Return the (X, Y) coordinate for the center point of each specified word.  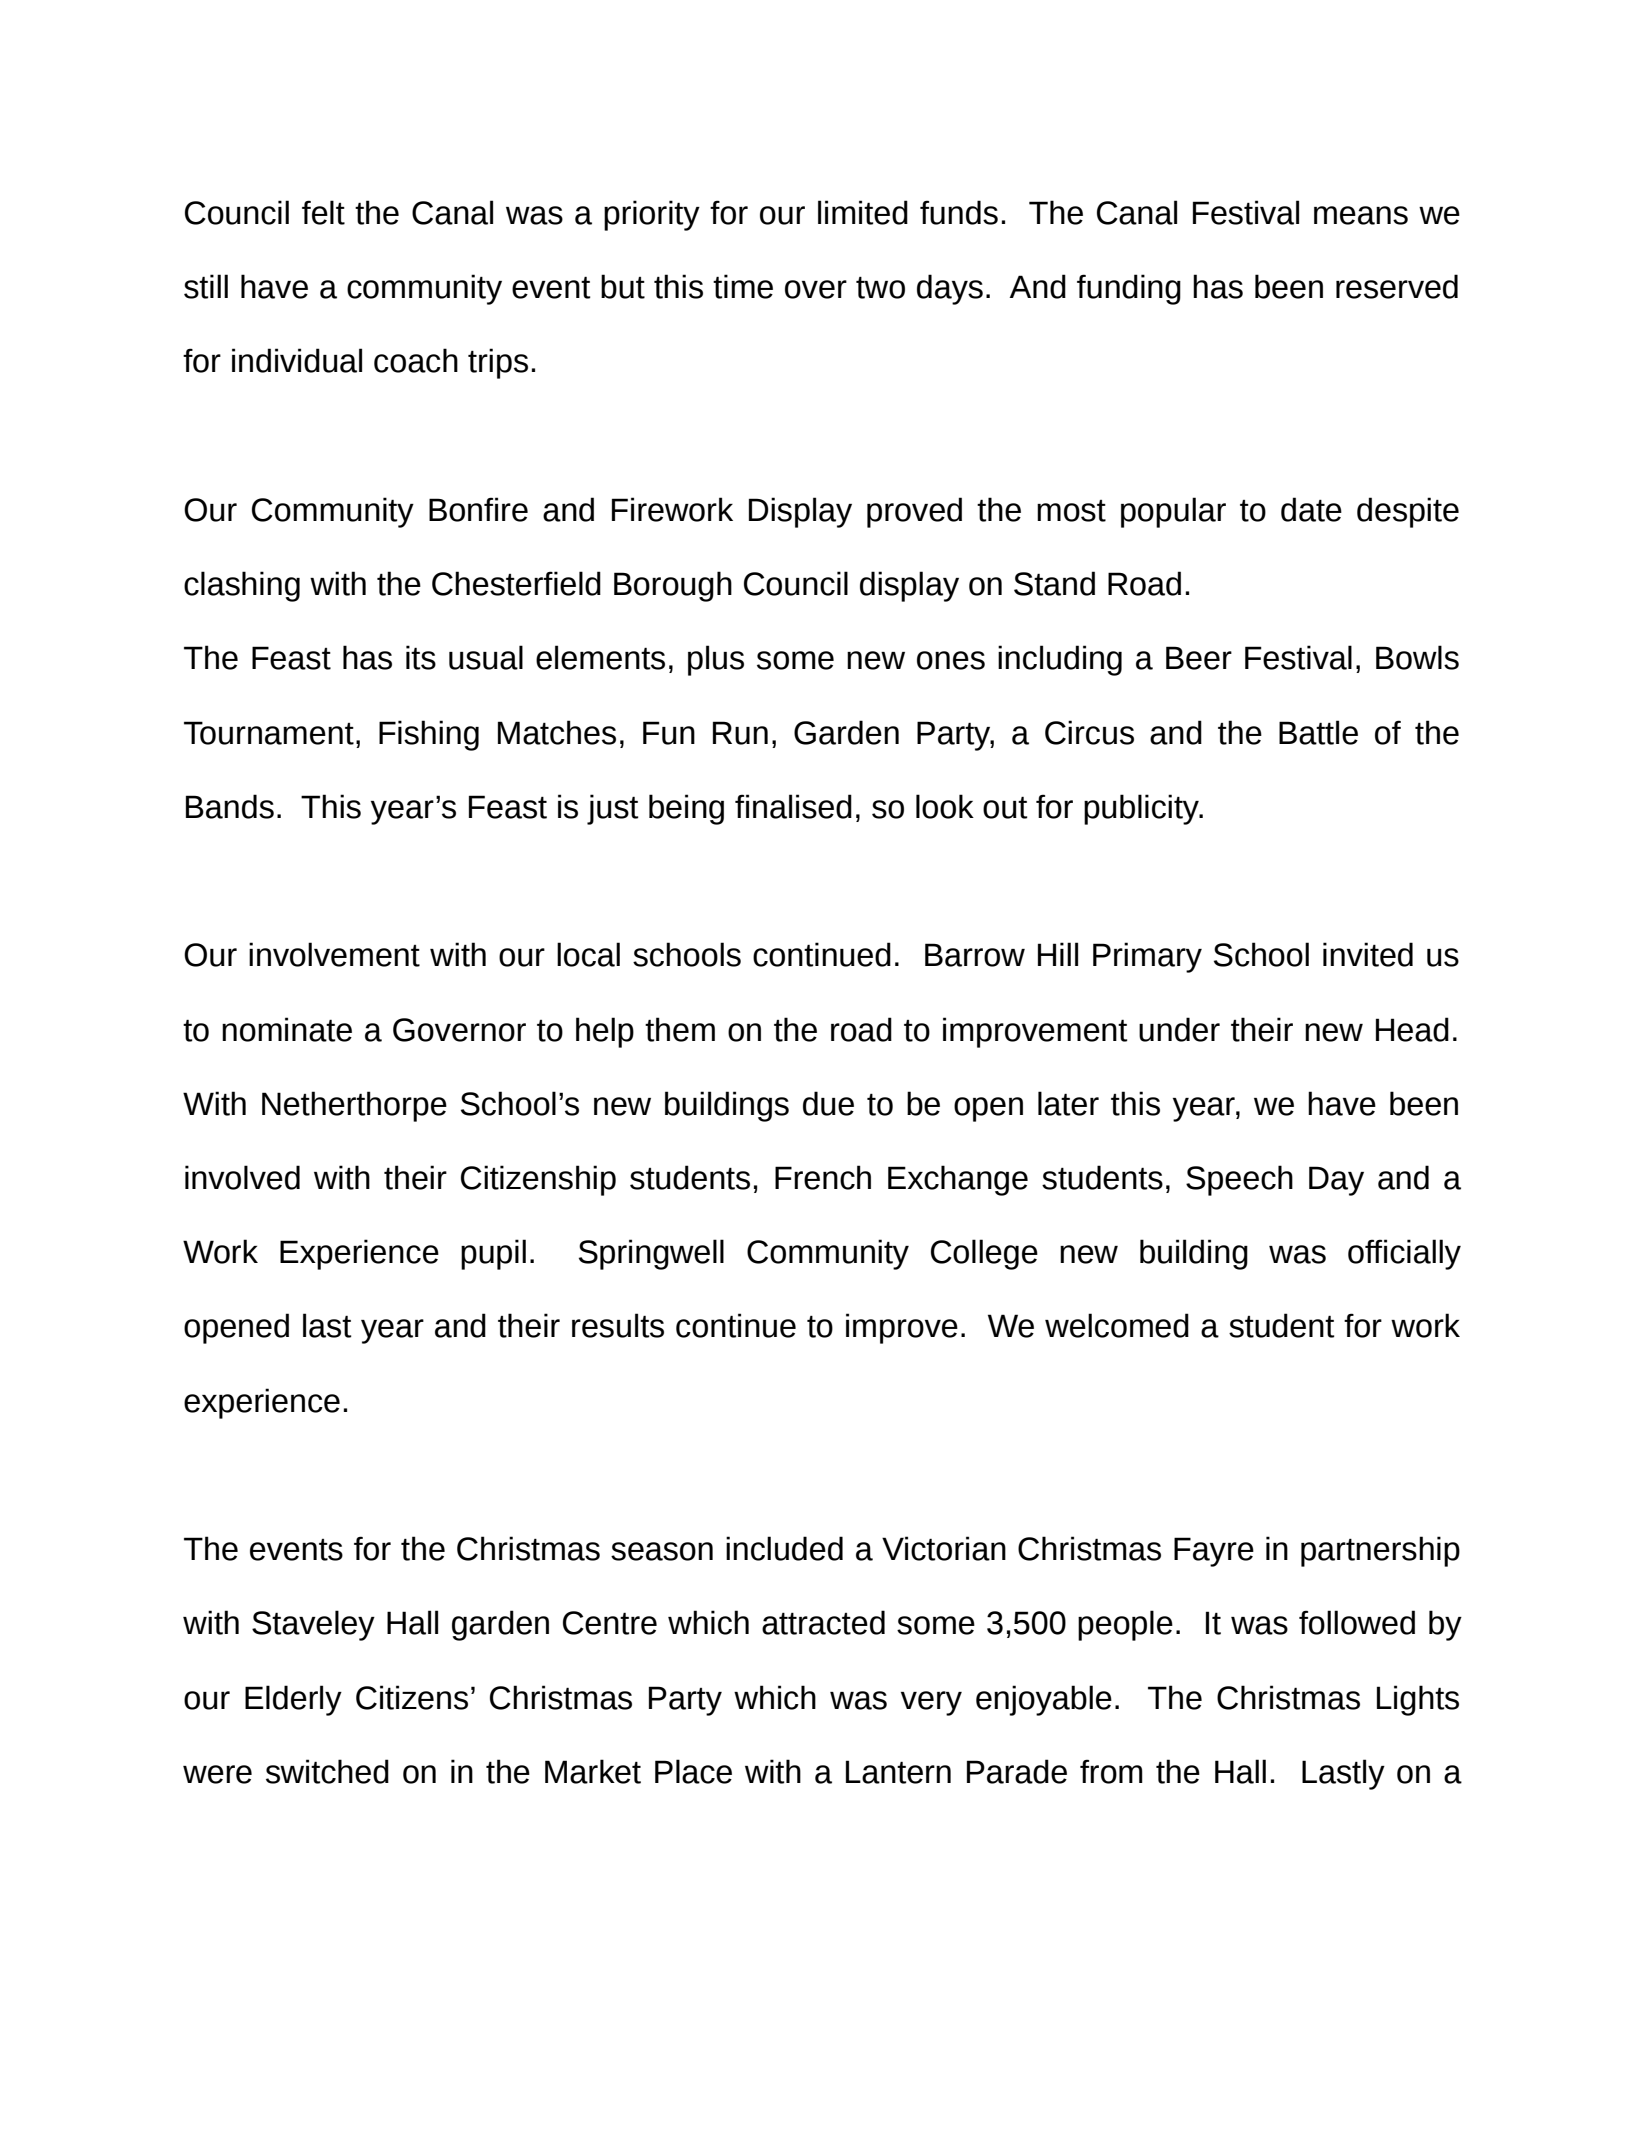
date (1311, 509)
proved (914, 512)
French (823, 1177)
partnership (1380, 1551)
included (784, 1548)
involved (242, 1177)
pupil (493, 1254)
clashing (242, 586)
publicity (1143, 809)
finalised (793, 806)
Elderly (293, 1700)
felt (323, 212)
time (743, 286)
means (1361, 215)
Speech (1239, 1180)
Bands (230, 806)
